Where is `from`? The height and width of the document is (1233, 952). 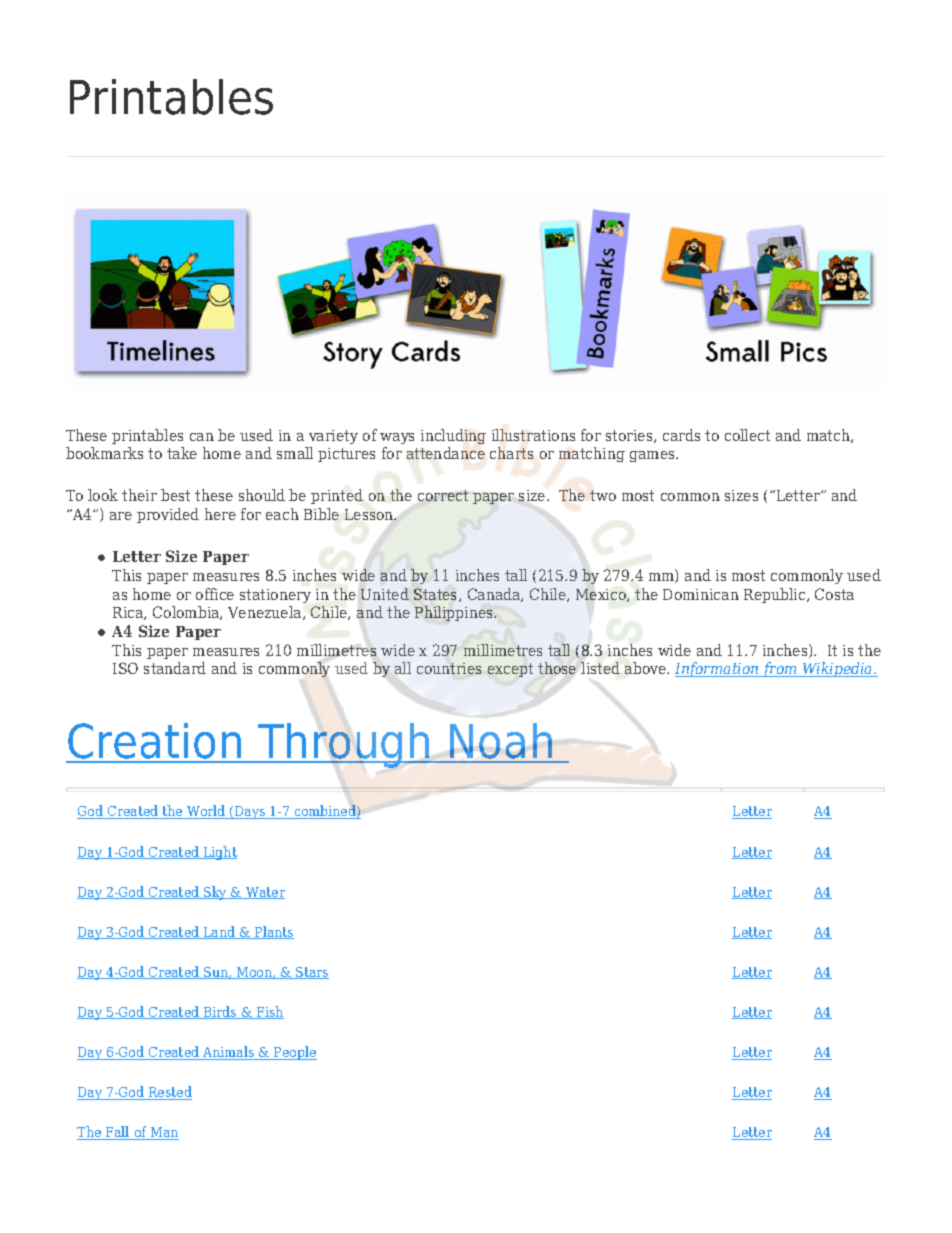
from is located at coordinates (780, 669).
